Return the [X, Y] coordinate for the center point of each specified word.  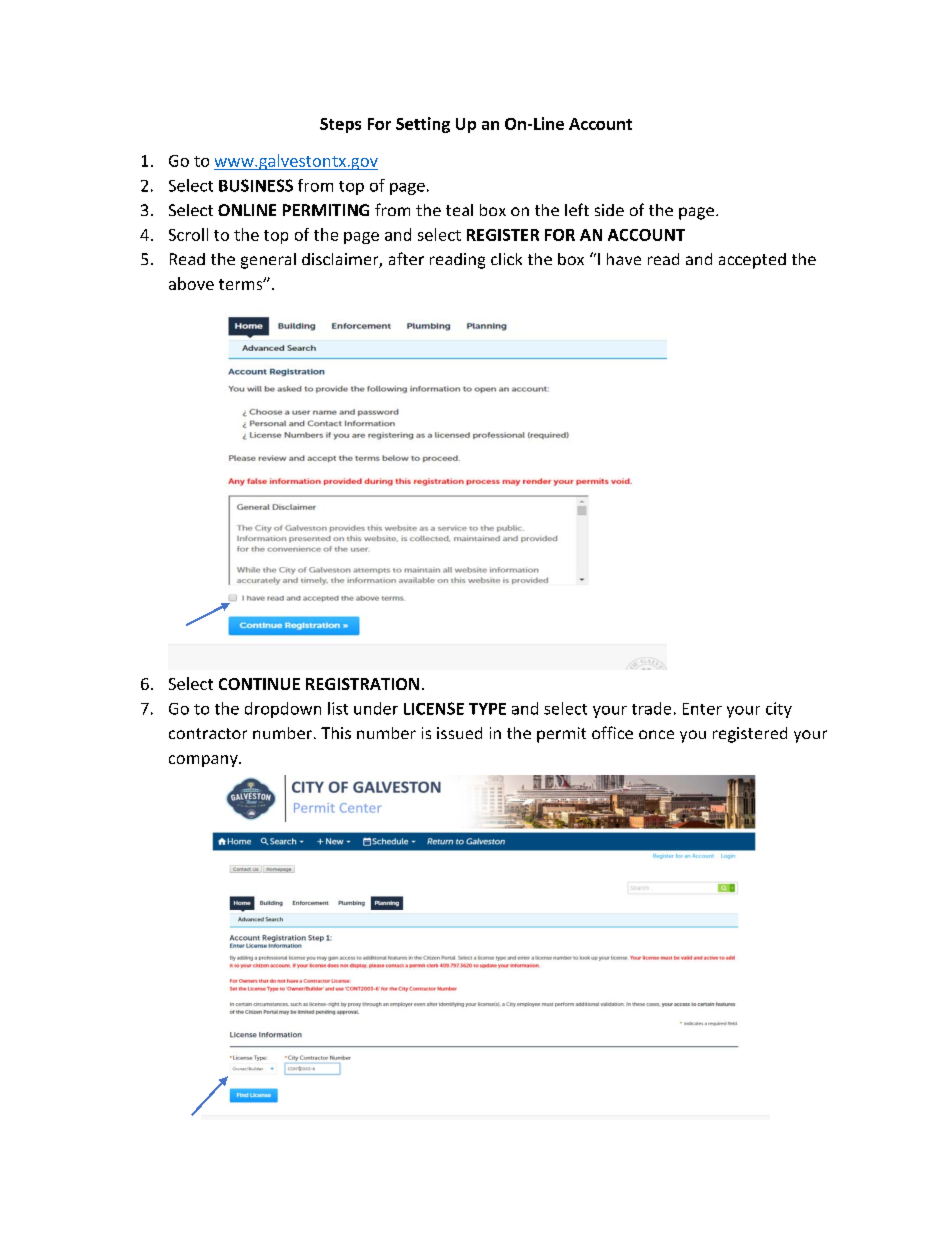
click [506, 259]
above [191, 283]
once [656, 734]
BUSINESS [256, 185]
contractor [208, 733]
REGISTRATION [362, 684]
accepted [752, 261]
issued [459, 733]
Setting [423, 125]
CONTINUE [259, 684]
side [609, 210]
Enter [702, 709]
